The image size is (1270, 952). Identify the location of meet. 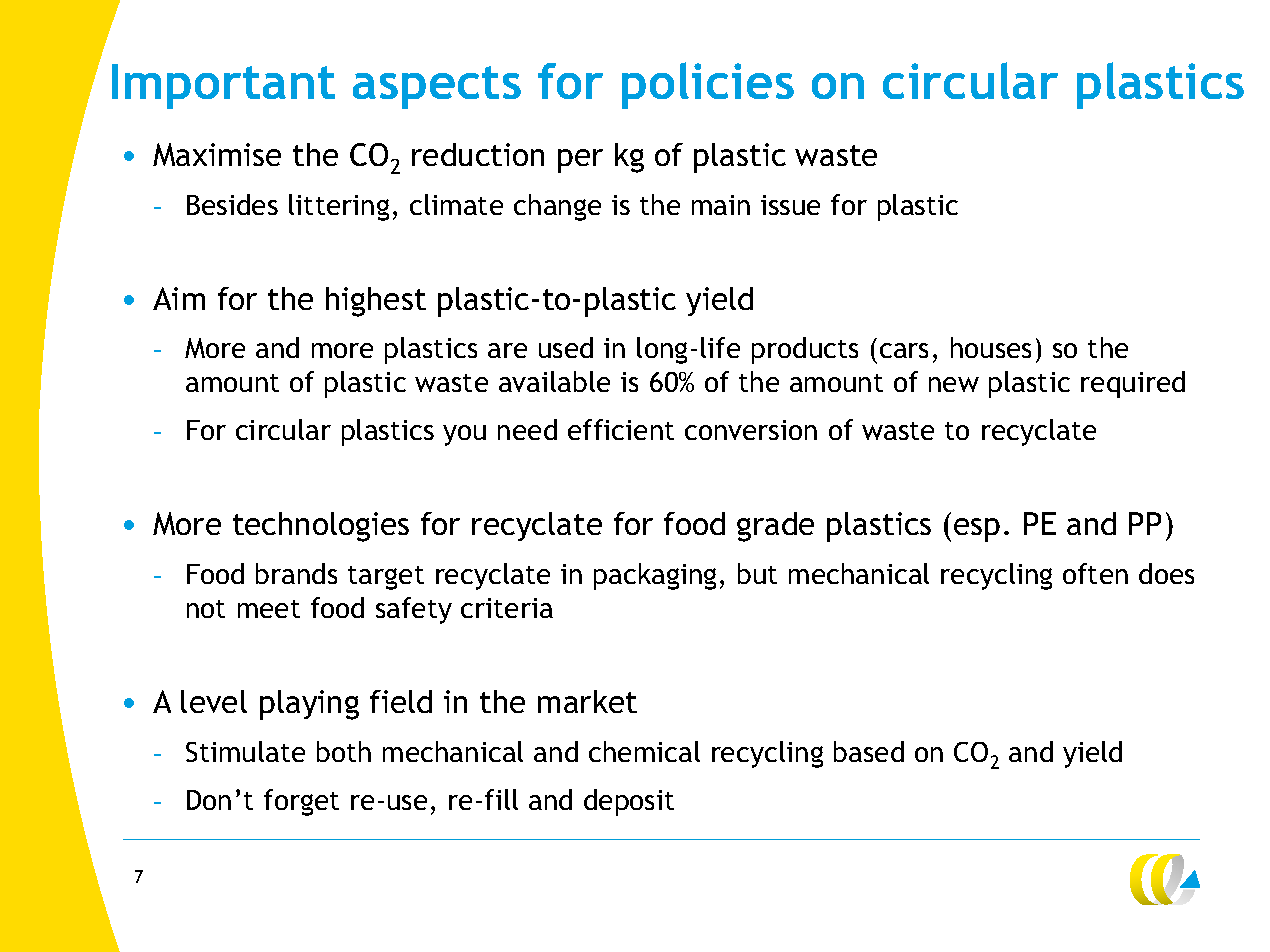
(269, 609).
